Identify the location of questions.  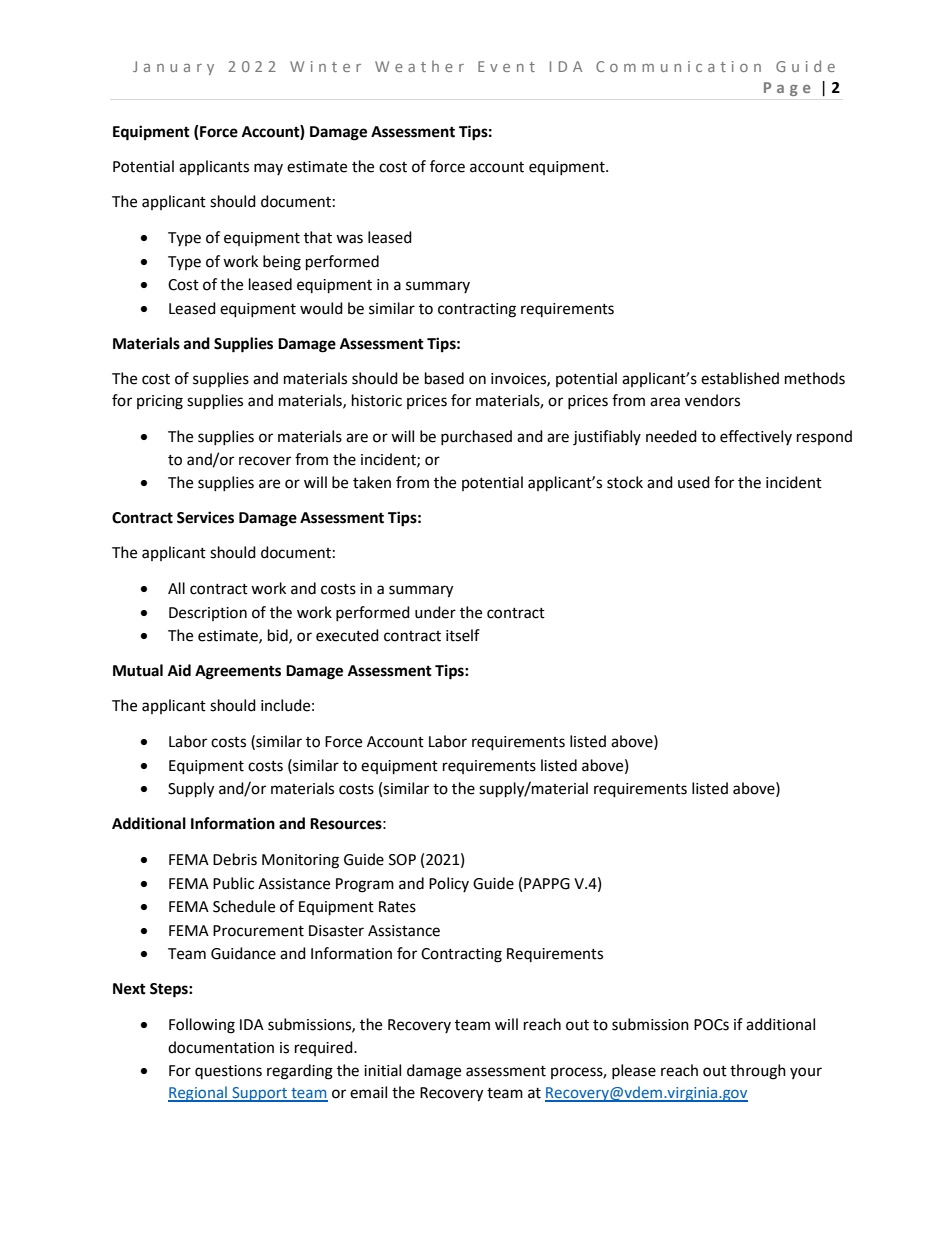
(228, 1072).
